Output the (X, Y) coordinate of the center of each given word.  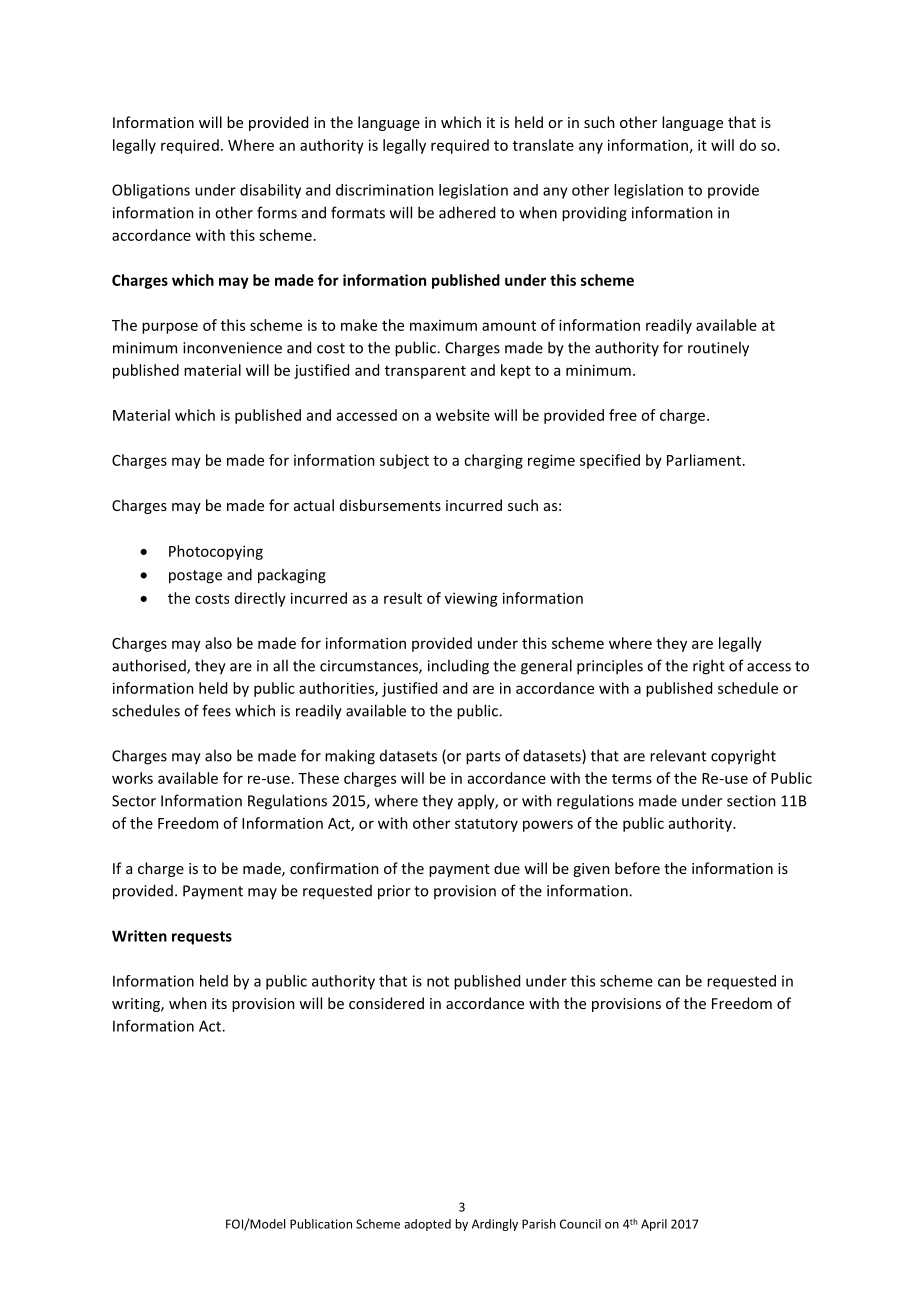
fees (216, 710)
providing (594, 214)
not (438, 981)
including (458, 667)
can (669, 982)
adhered (467, 212)
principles (610, 667)
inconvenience (232, 348)
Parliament (704, 460)
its (219, 1003)
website (463, 415)
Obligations (151, 191)
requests (202, 938)
